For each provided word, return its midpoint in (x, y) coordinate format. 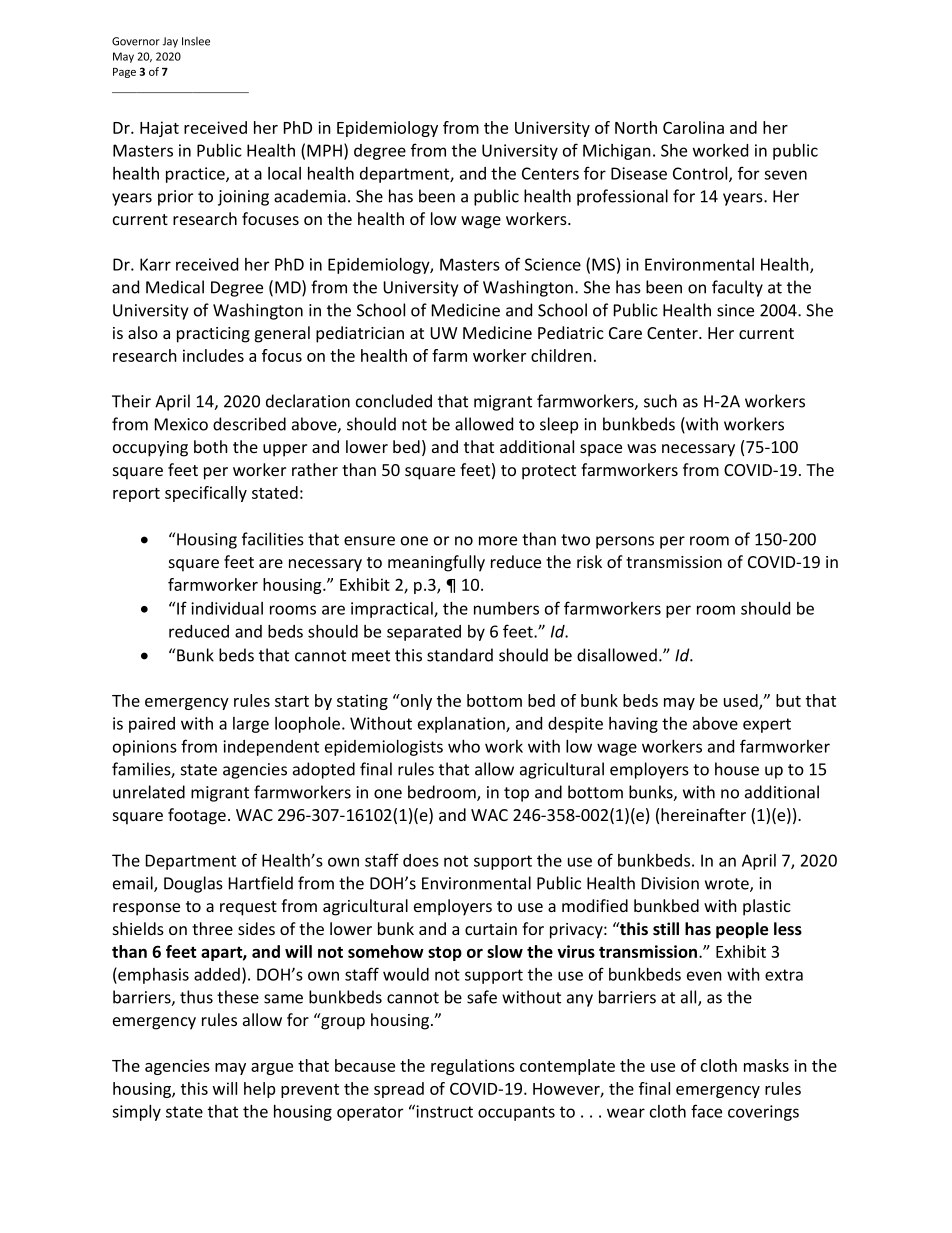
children (561, 355)
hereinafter (703, 814)
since (735, 310)
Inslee (196, 41)
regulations (473, 1067)
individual (227, 608)
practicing (213, 335)
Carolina (693, 127)
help (259, 1090)
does (421, 860)
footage (197, 816)
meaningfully (436, 563)
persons (625, 542)
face (706, 1111)
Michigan (617, 152)
